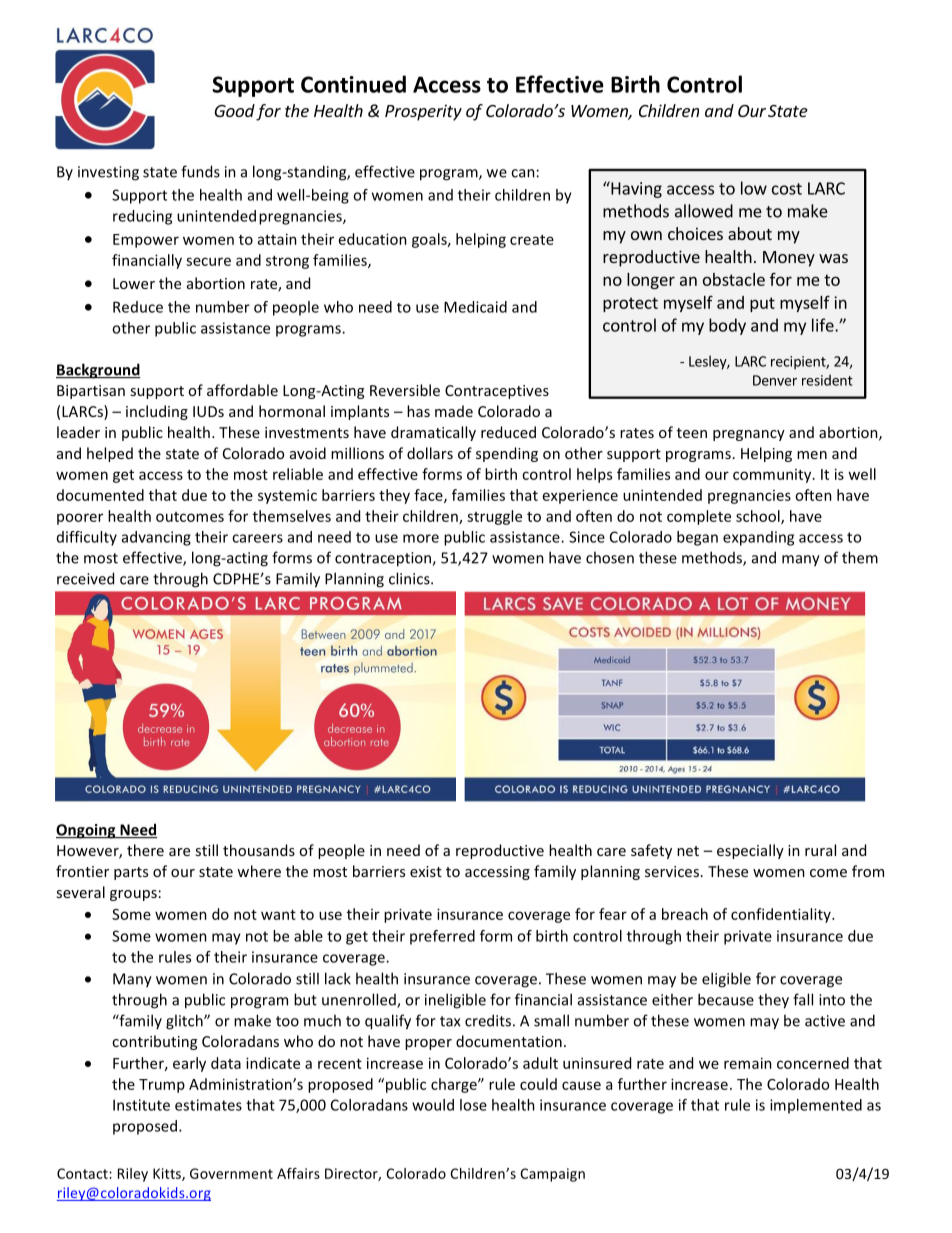 This page has height=1233, width=952. What do you see at coordinates (507, 454) in the page?
I see `spending` at bounding box center [507, 454].
